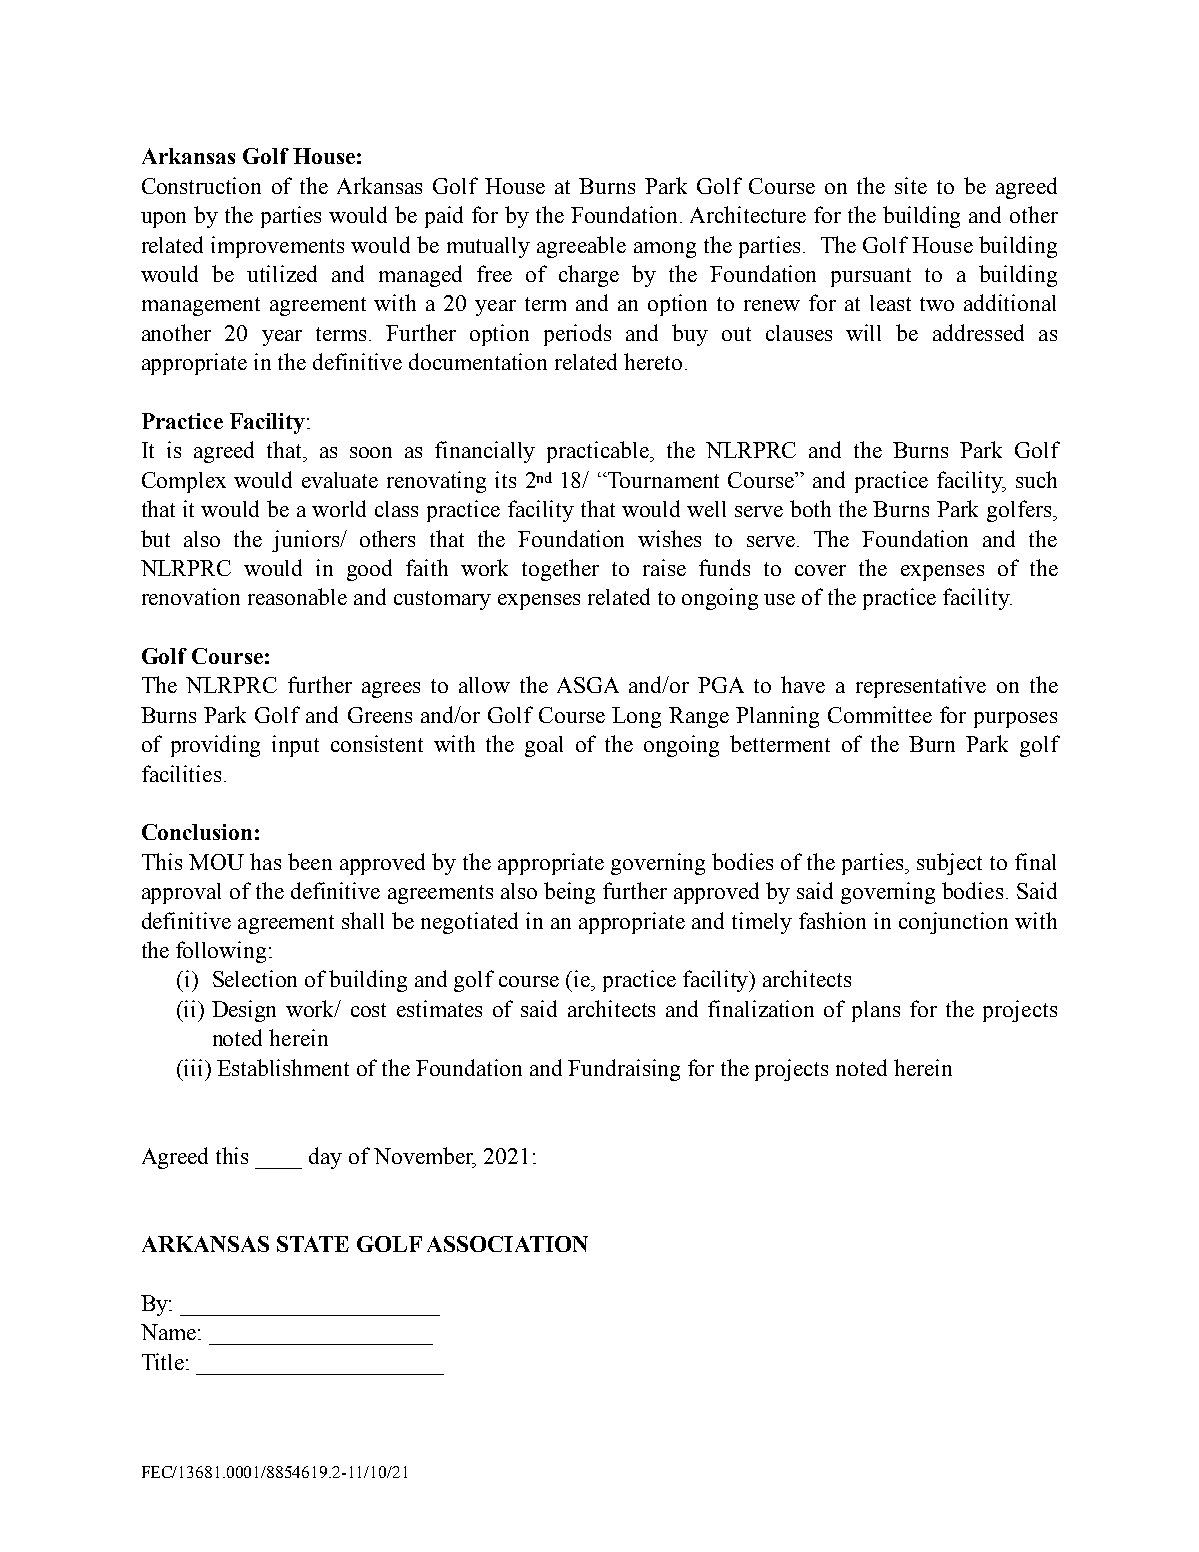  Describe the element at coordinates (255, 978) in the document. I see `Selection` at that location.
